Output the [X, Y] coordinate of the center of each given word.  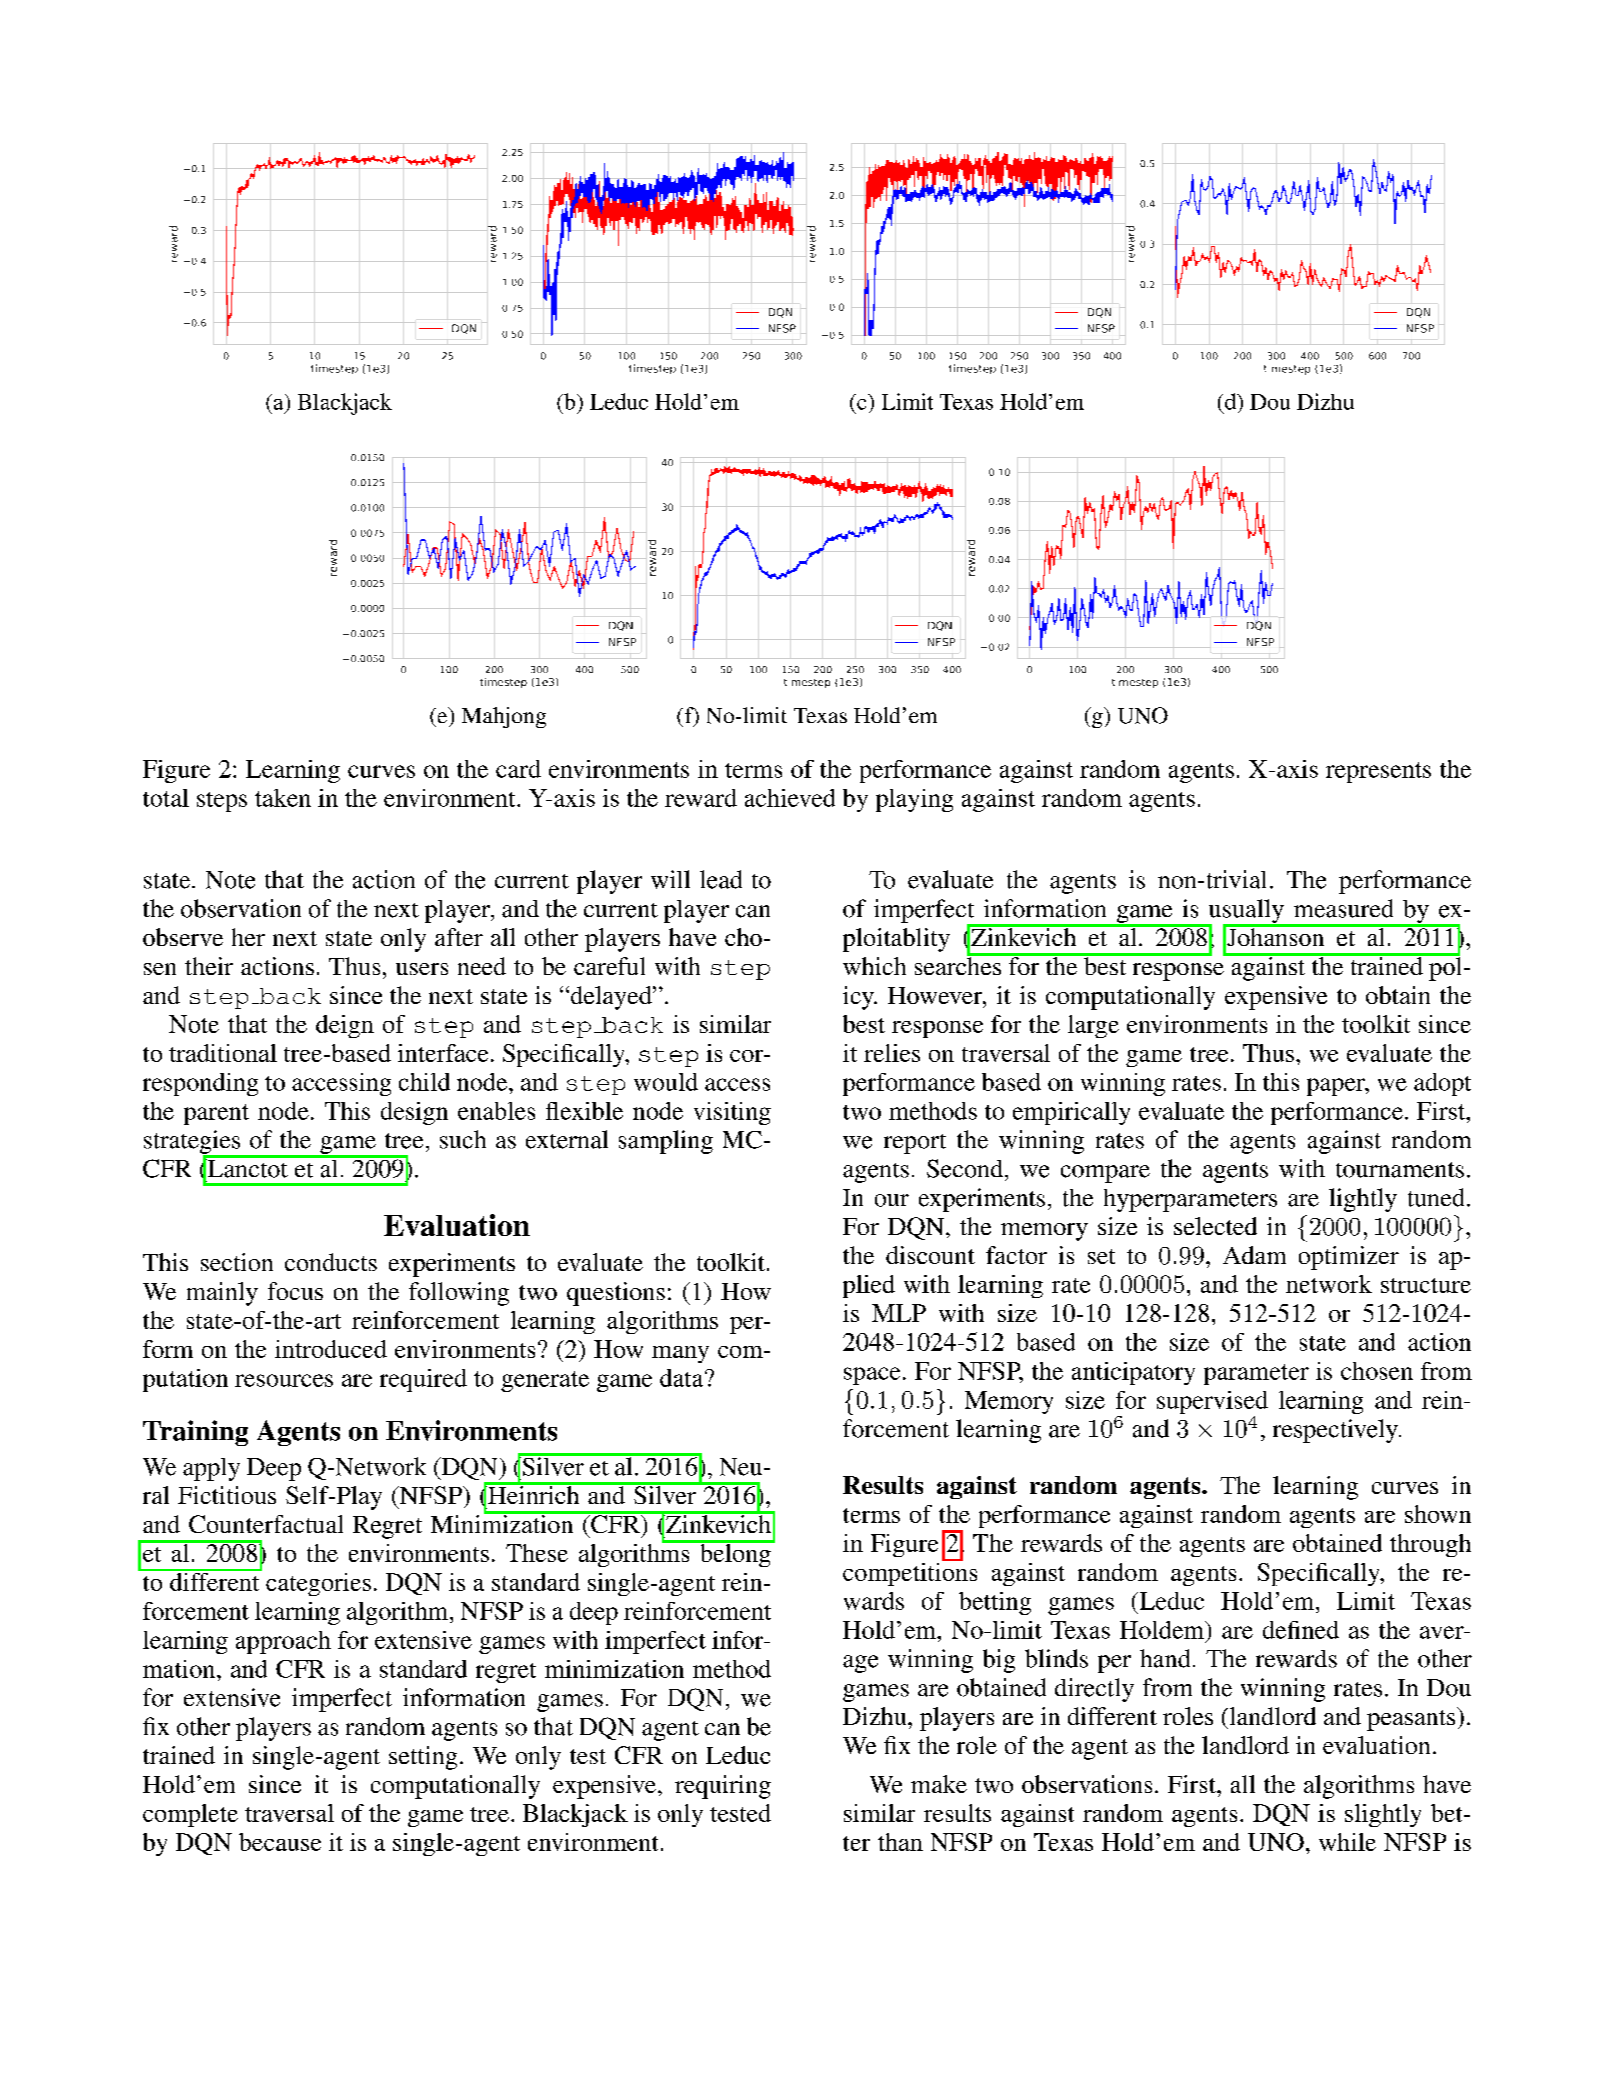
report [915, 1144]
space [872, 1376]
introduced [331, 1349]
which [874, 966]
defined [1301, 1630]
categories [318, 1584]
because [280, 1842]
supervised [1212, 1404]
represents [1378, 772]
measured [1343, 908]
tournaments [1400, 1170]
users [422, 969]
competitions [910, 1573]
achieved [790, 798]
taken [283, 798]
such [463, 1139]
